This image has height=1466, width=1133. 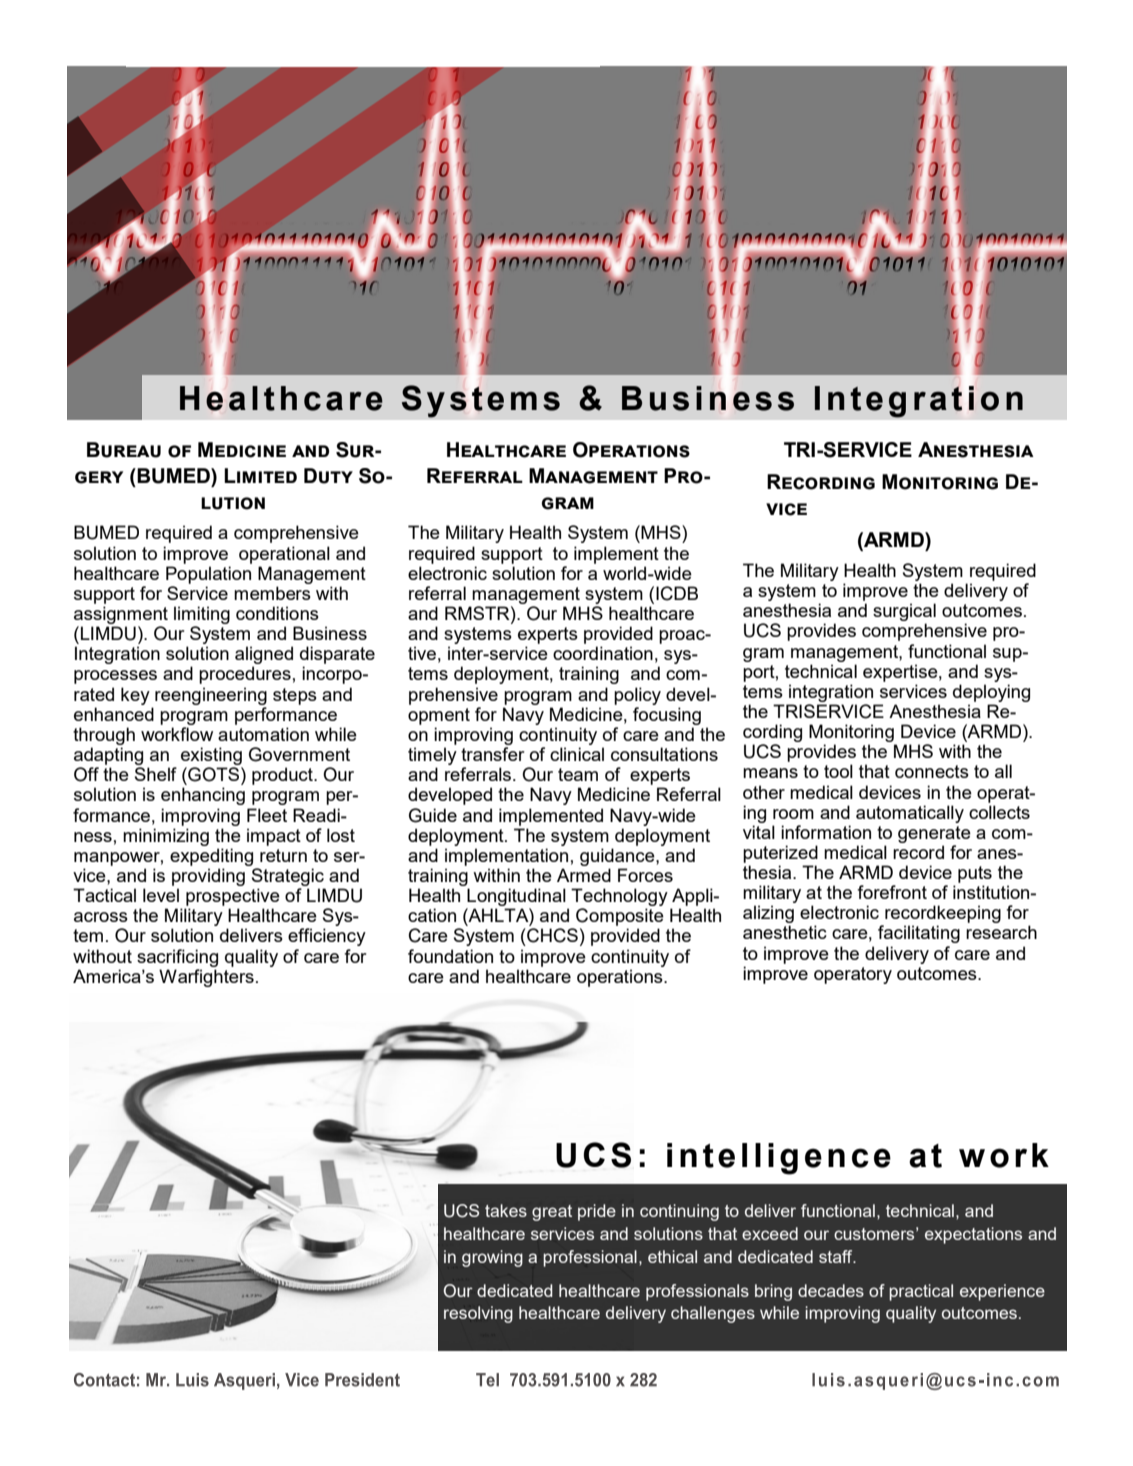 What do you see at coordinates (177, 958) in the image?
I see `sacrificing` at bounding box center [177, 958].
